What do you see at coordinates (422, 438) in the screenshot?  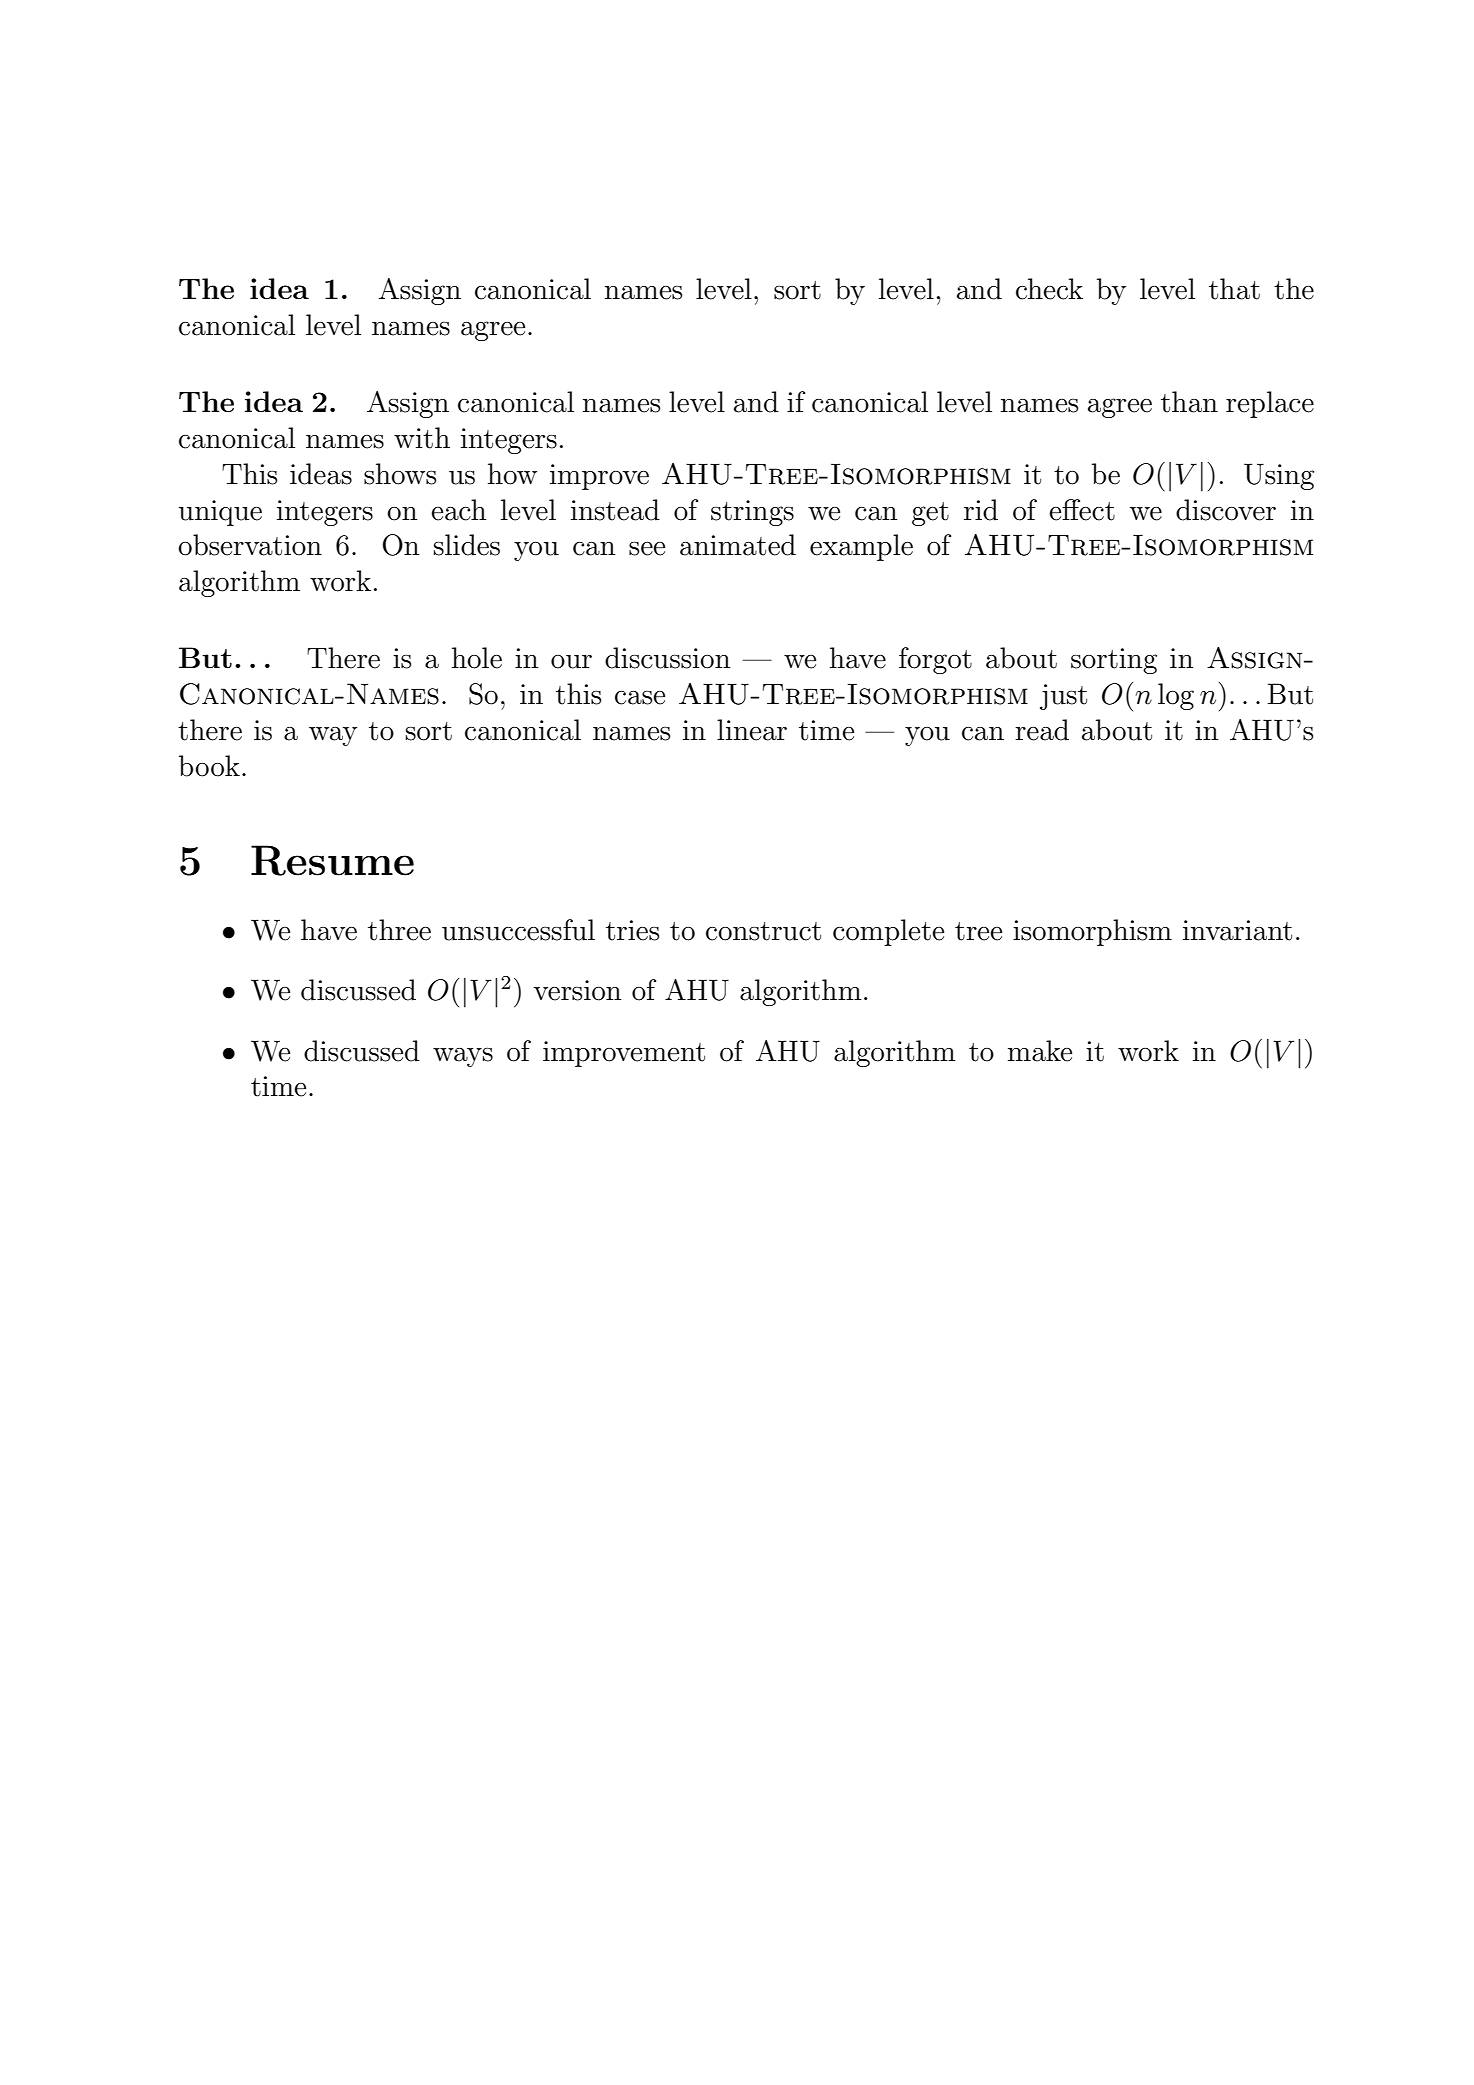 I see `with` at bounding box center [422, 438].
